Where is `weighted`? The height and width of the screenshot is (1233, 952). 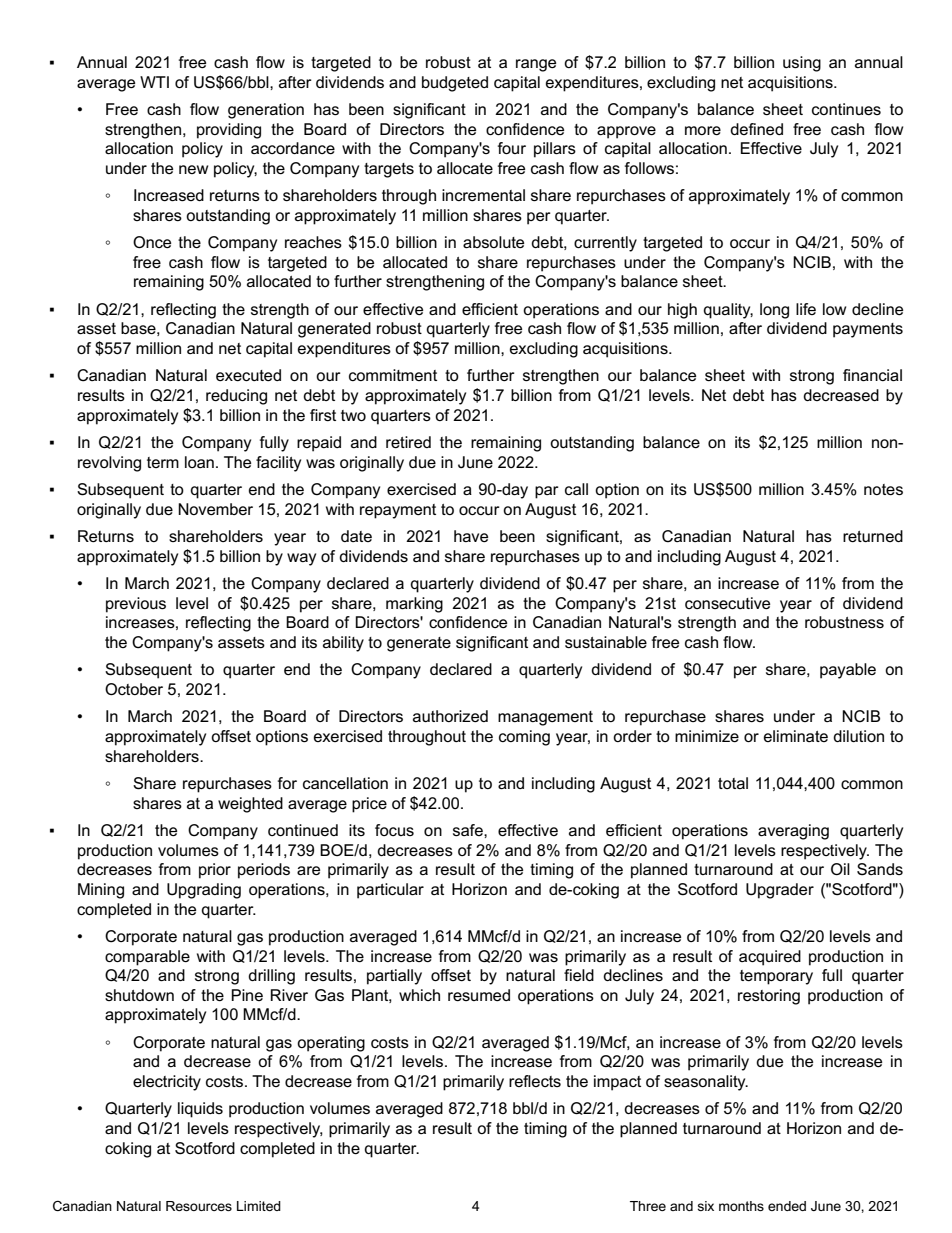 weighted is located at coordinates (250, 805).
